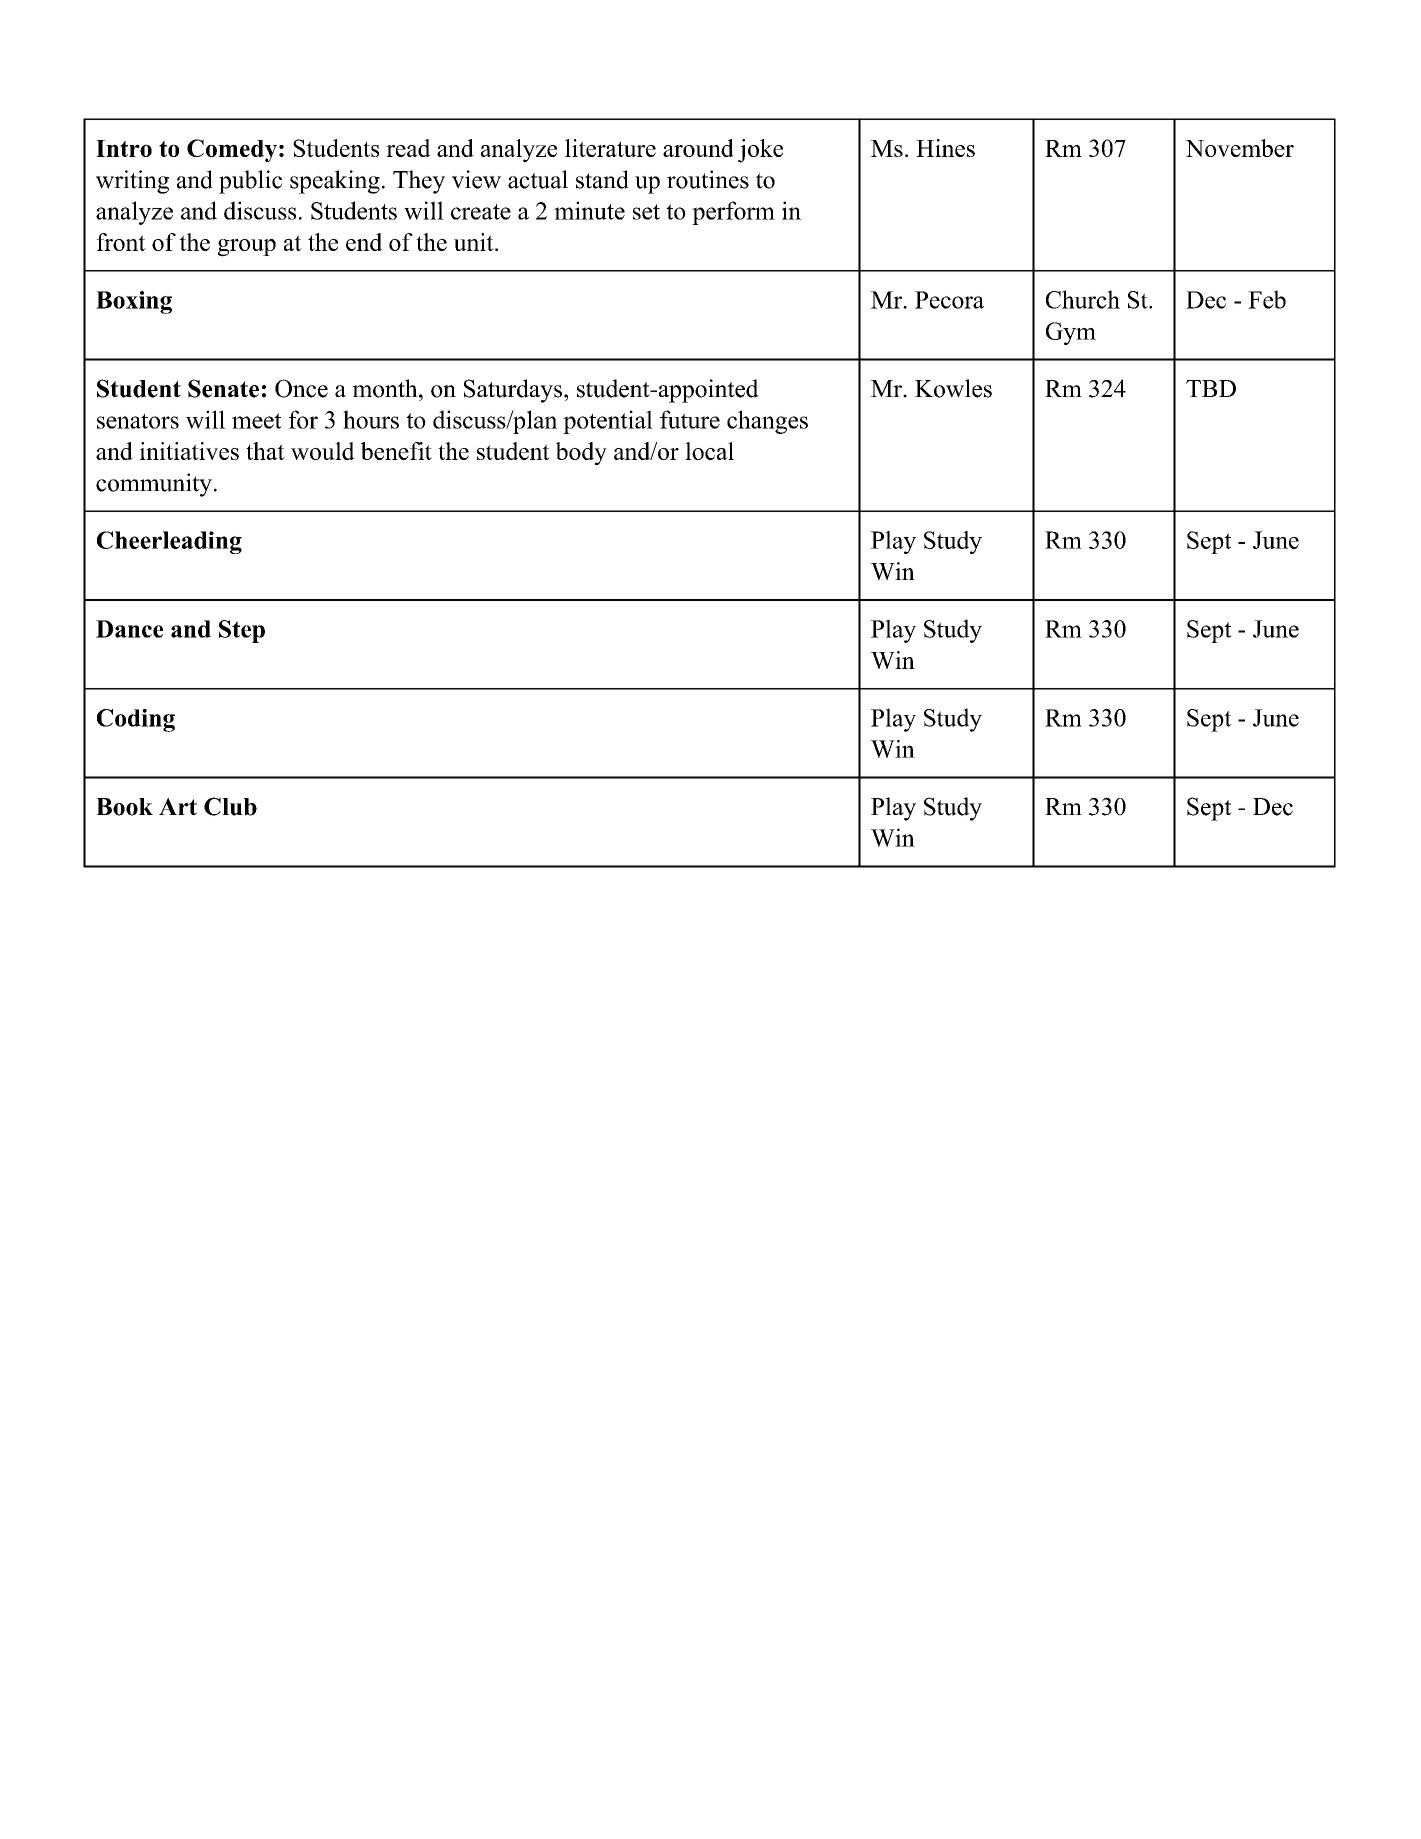 This document has width=1421, height=1839. Describe the element at coordinates (169, 542) in the document. I see `Cheerleading` at that location.
